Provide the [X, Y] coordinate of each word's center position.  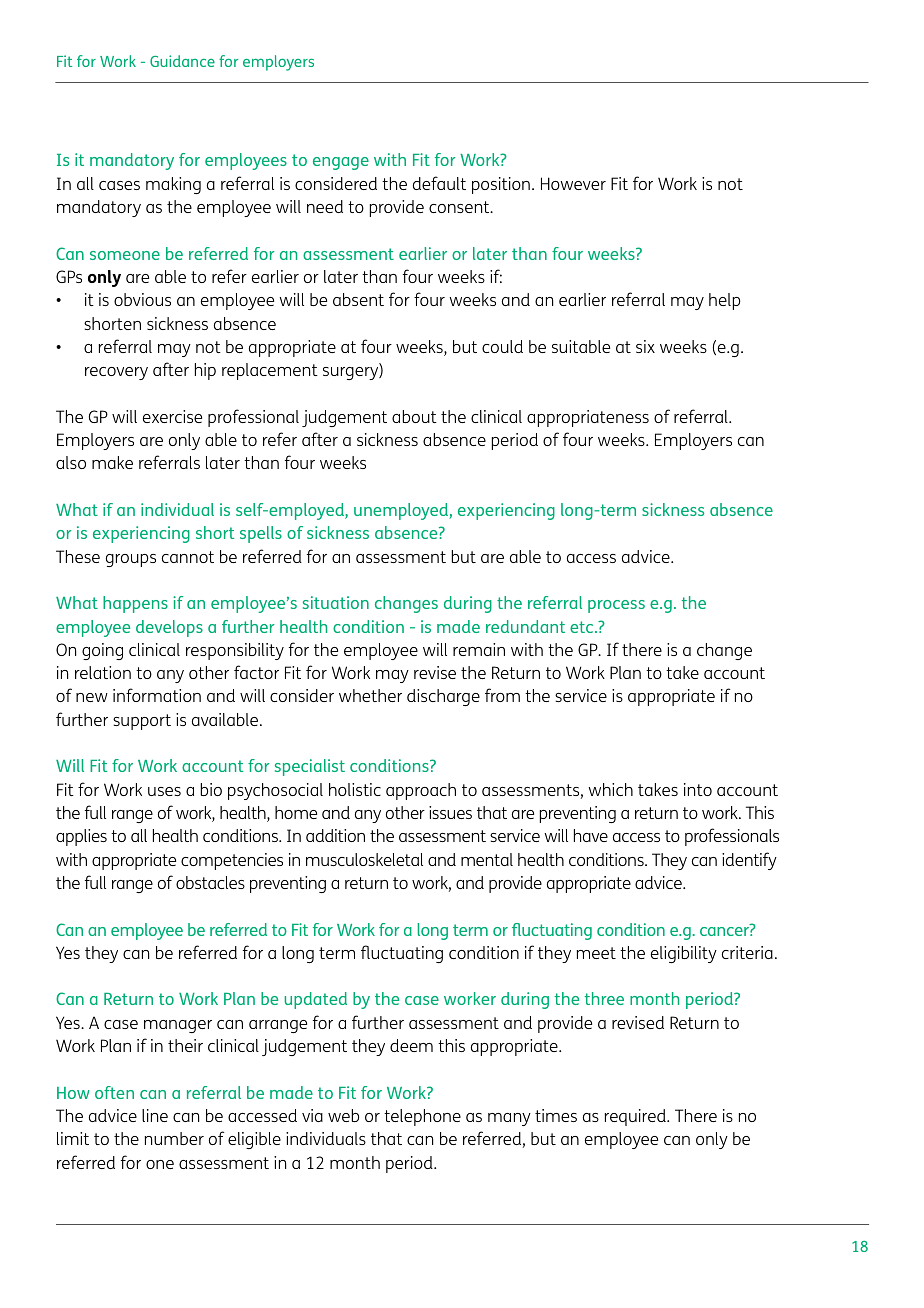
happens [135, 604]
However [573, 183]
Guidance [182, 61]
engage [341, 163]
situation [336, 602]
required [636, 1117]
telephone [422, 1117]
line [155, 1115]
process [616, 606]
